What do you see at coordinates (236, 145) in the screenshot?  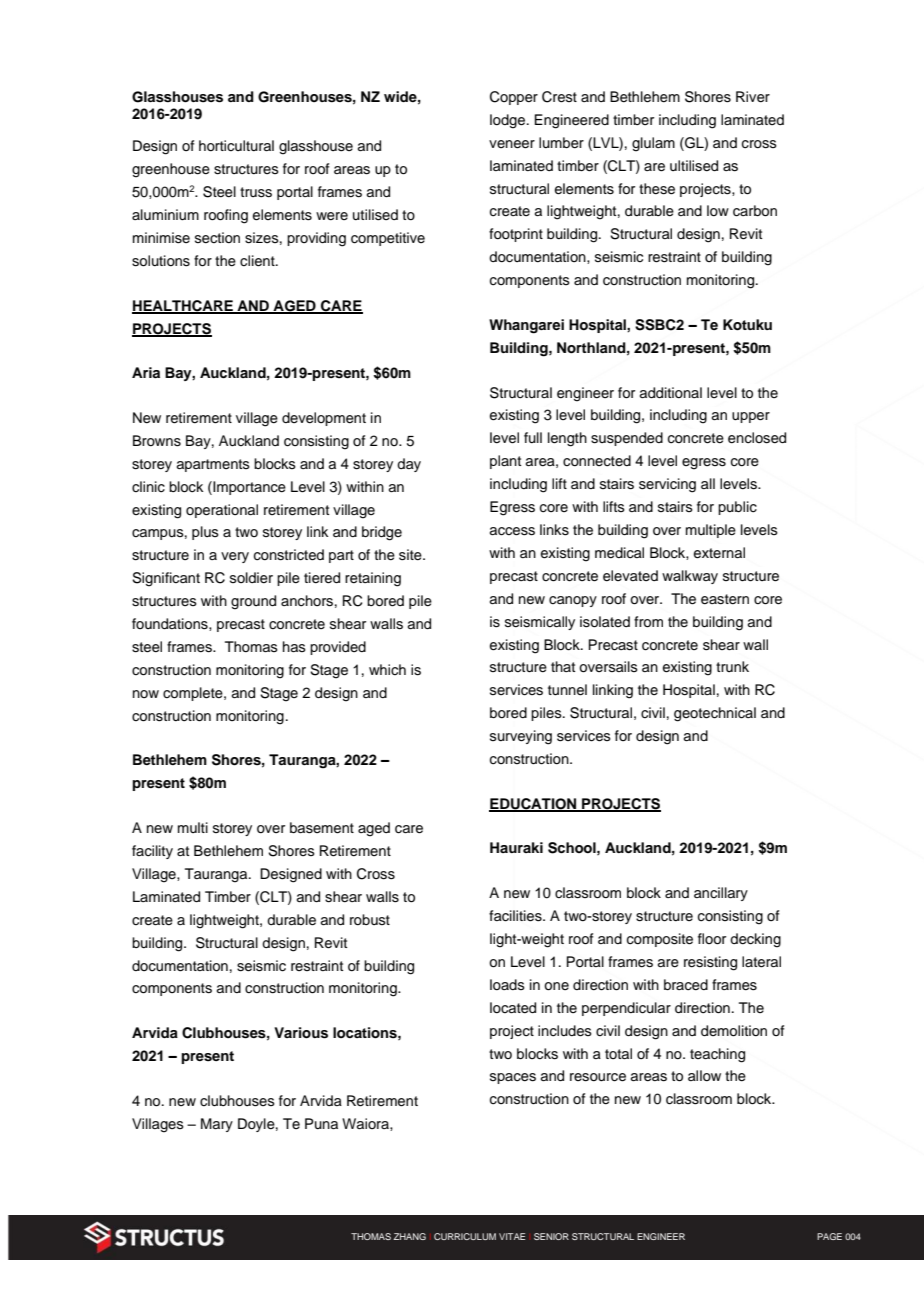 I see `horticultural` at bounding box center [236, 145].
